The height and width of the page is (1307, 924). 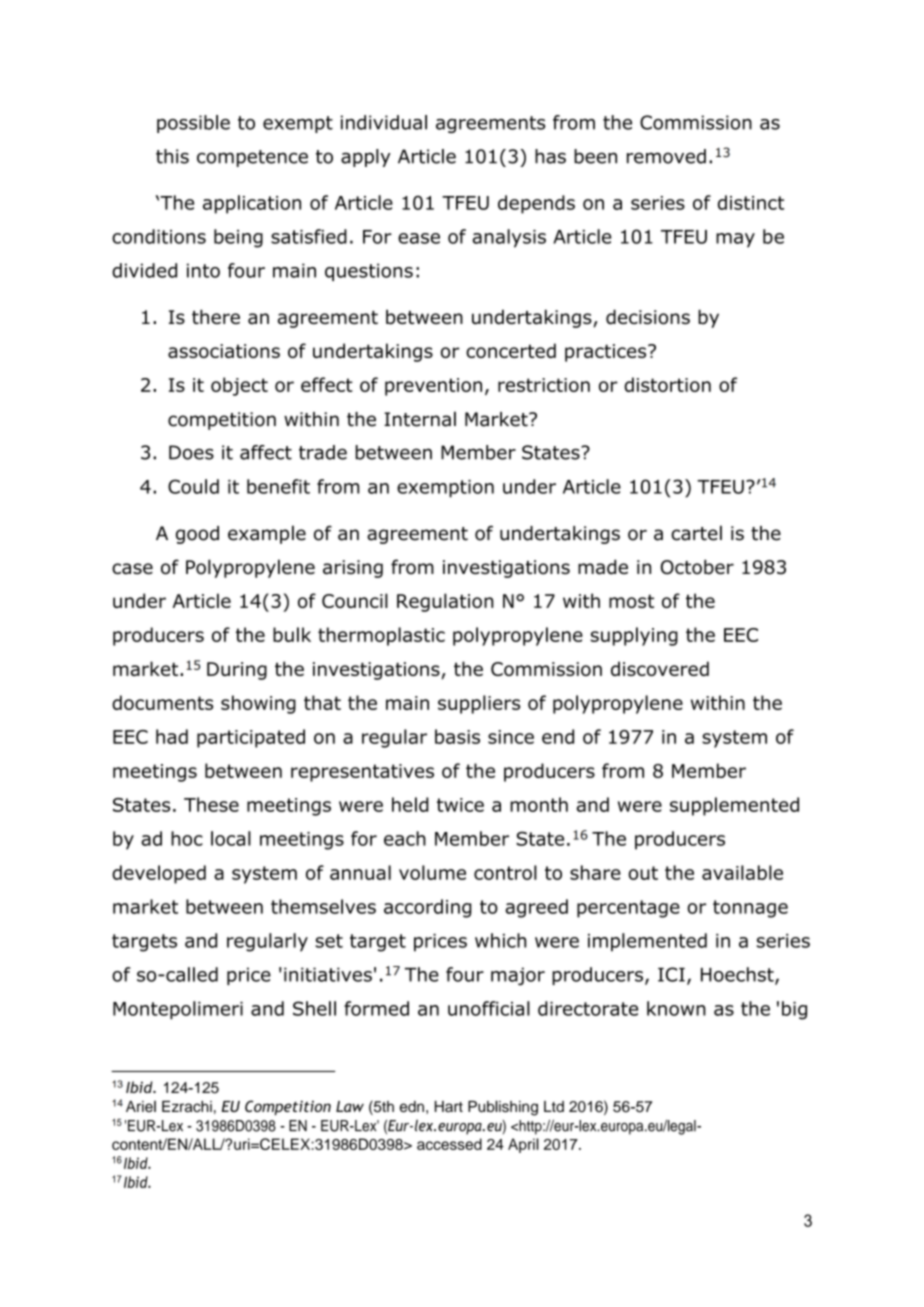 I want to click on available, so click(x=742, y=872).
